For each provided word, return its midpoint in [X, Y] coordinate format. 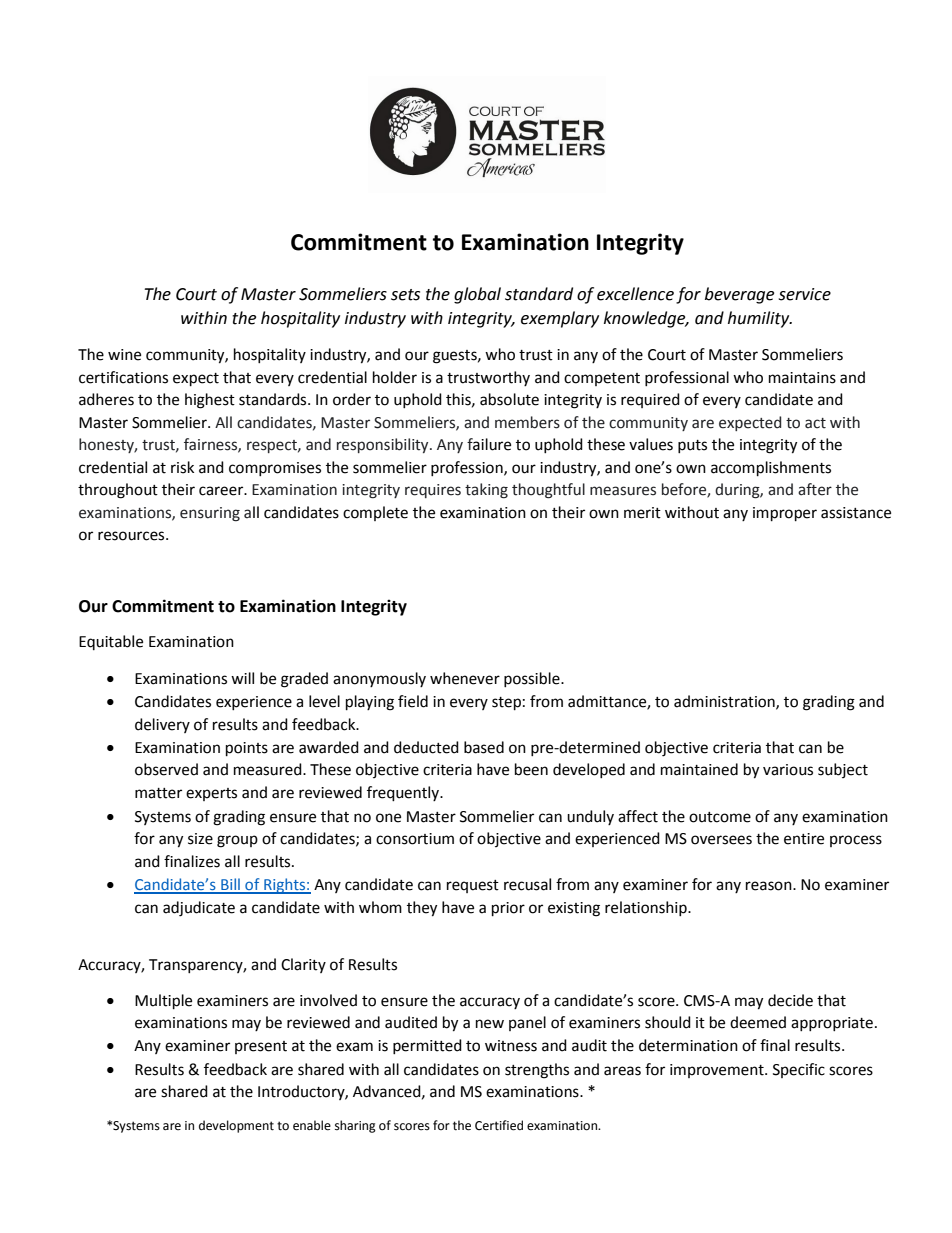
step [506, 704]
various [788, 770]
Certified [499, 1125]
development [236, 1126]
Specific [799, 1070]
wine [124, 355]
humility [760, 319]
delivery [162, 725]
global [477, 295]
